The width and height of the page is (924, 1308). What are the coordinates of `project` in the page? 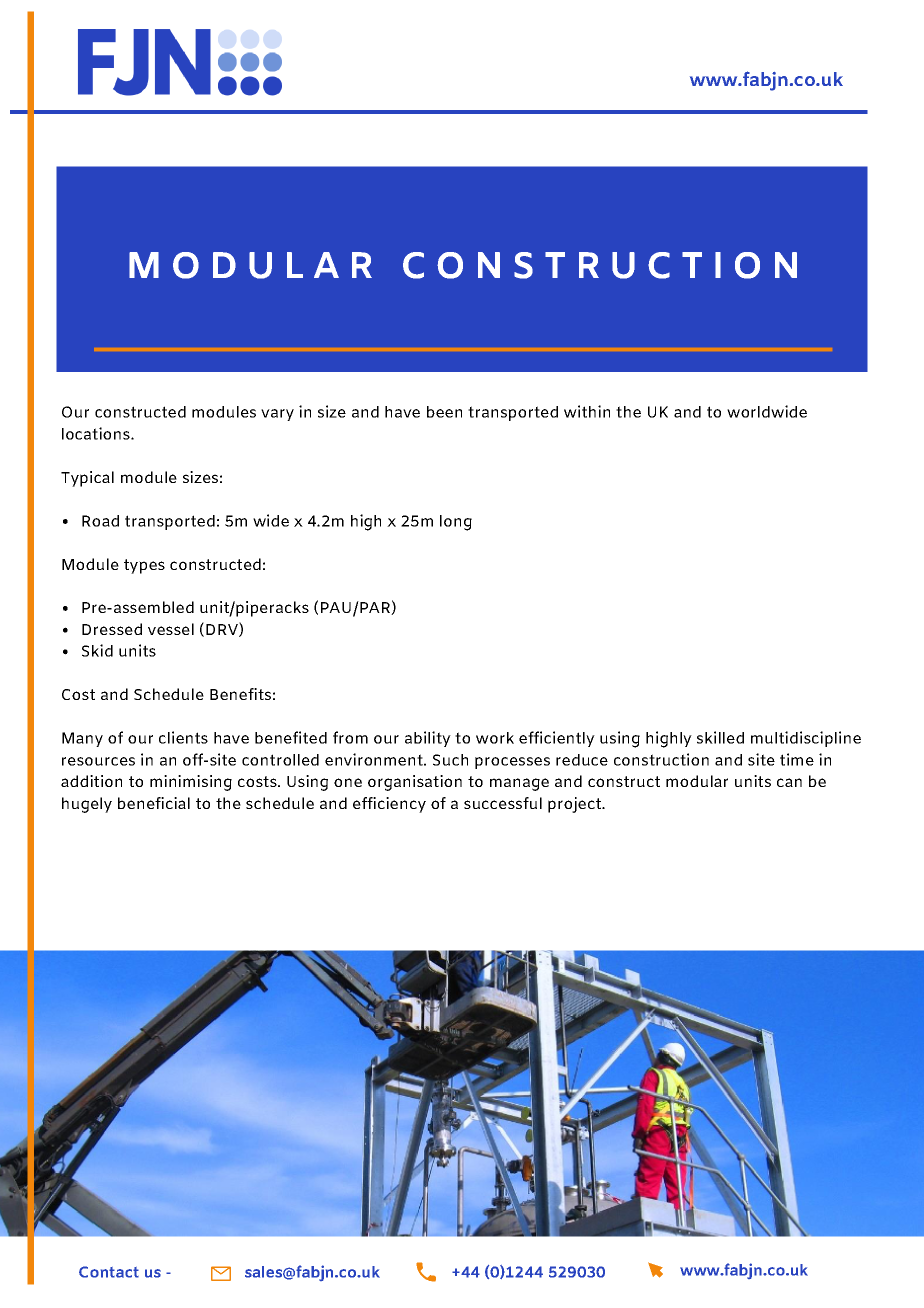 It's located at (575, 805).
